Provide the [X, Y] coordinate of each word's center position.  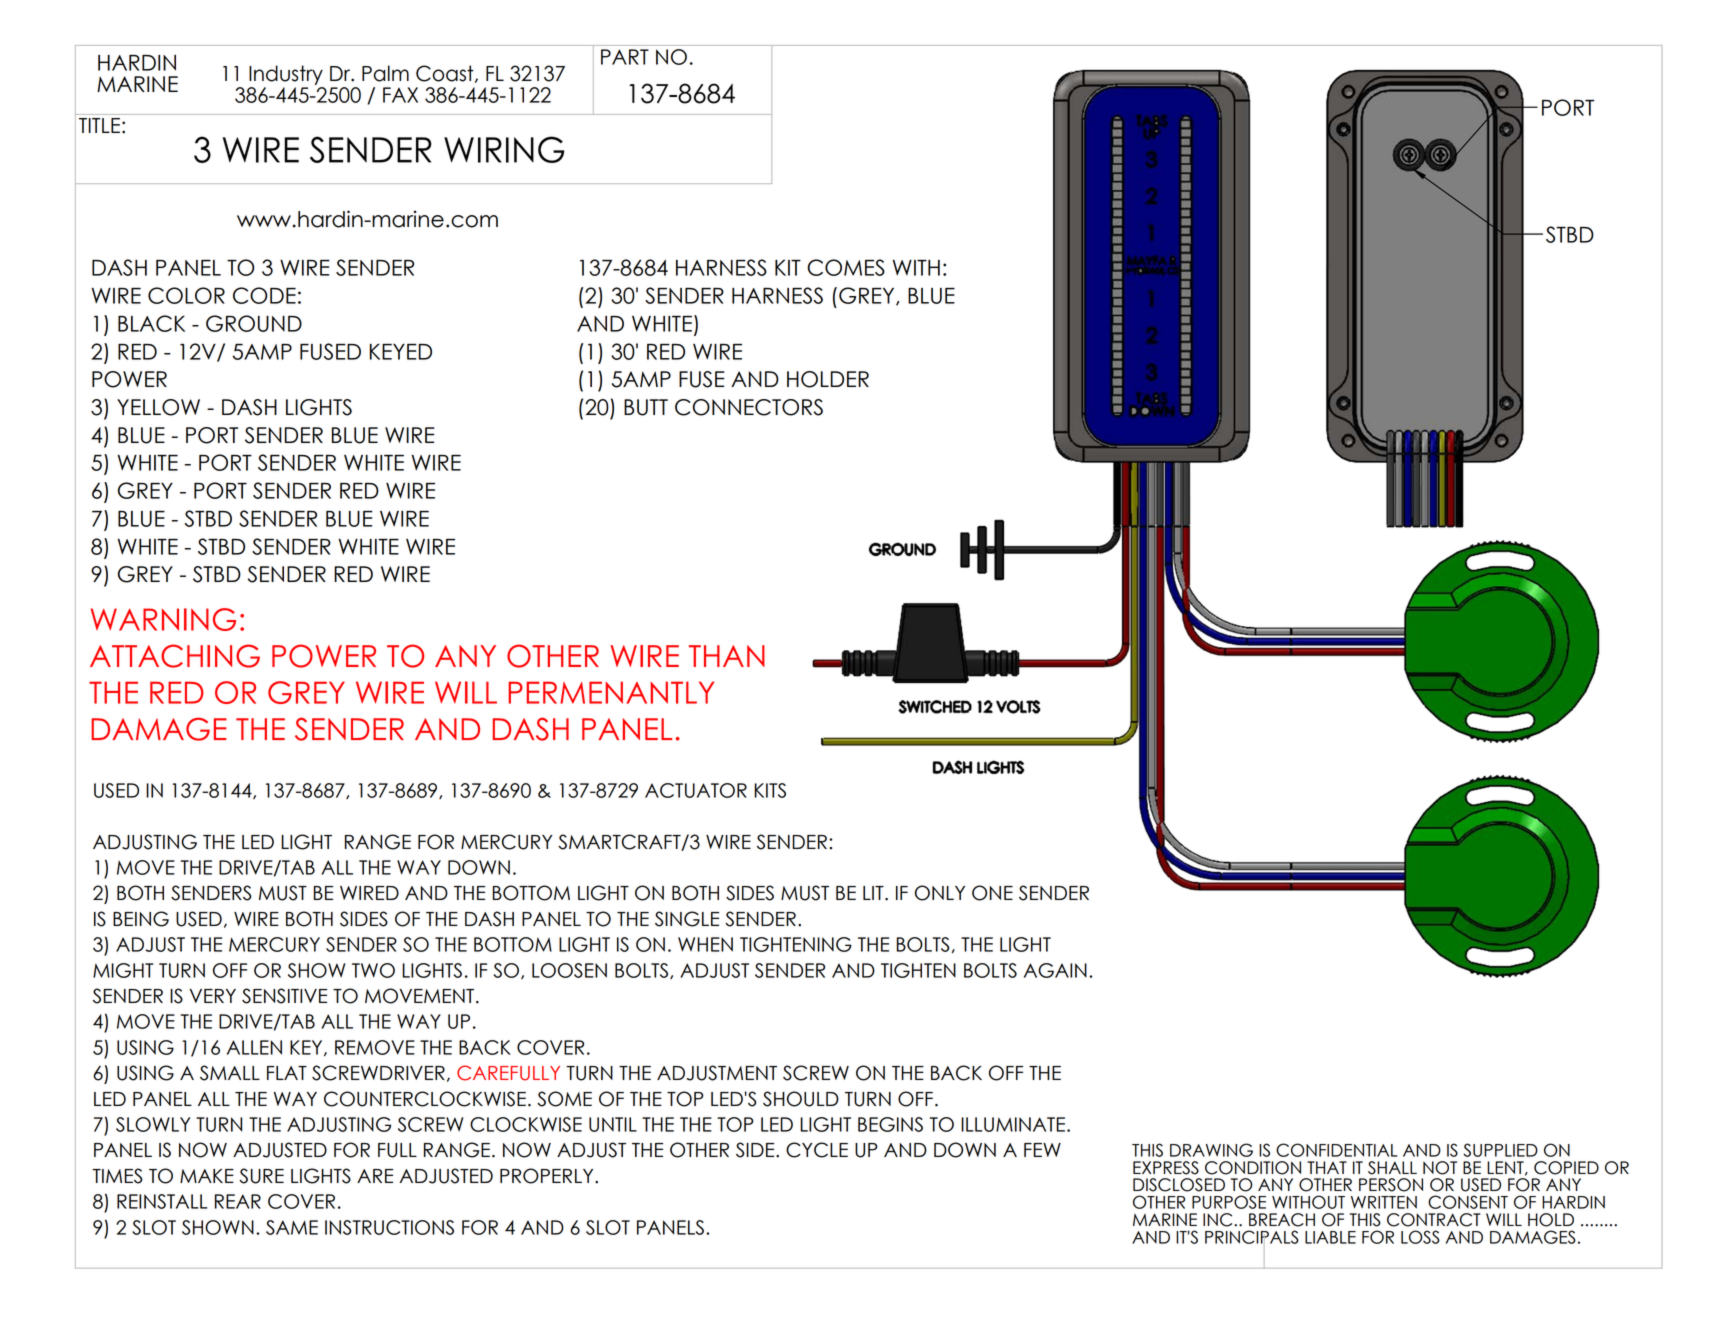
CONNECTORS [749, 407]
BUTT [646, 407]
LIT [874, 893]
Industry [286, 75]
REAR [238, 1201]
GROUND [254, 323]
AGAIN [1055, 970]
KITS [770, 790]
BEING [141, 919]
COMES [846, 267]
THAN [727, 656]
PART [625, 57]
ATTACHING [175, 656]
